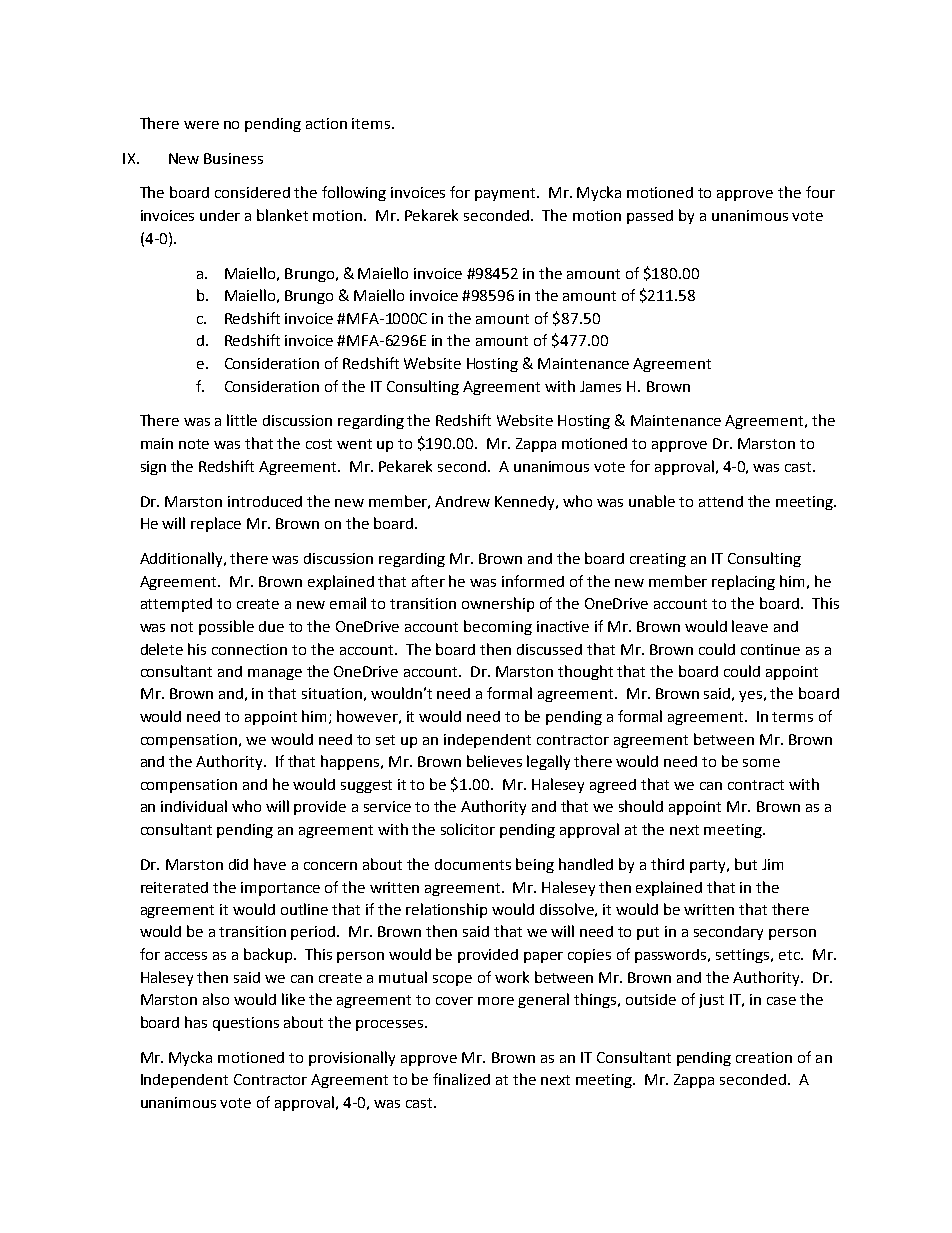  Describe the element at coordinates (233, 158) in the screenshot. I see `Business` at that location.
